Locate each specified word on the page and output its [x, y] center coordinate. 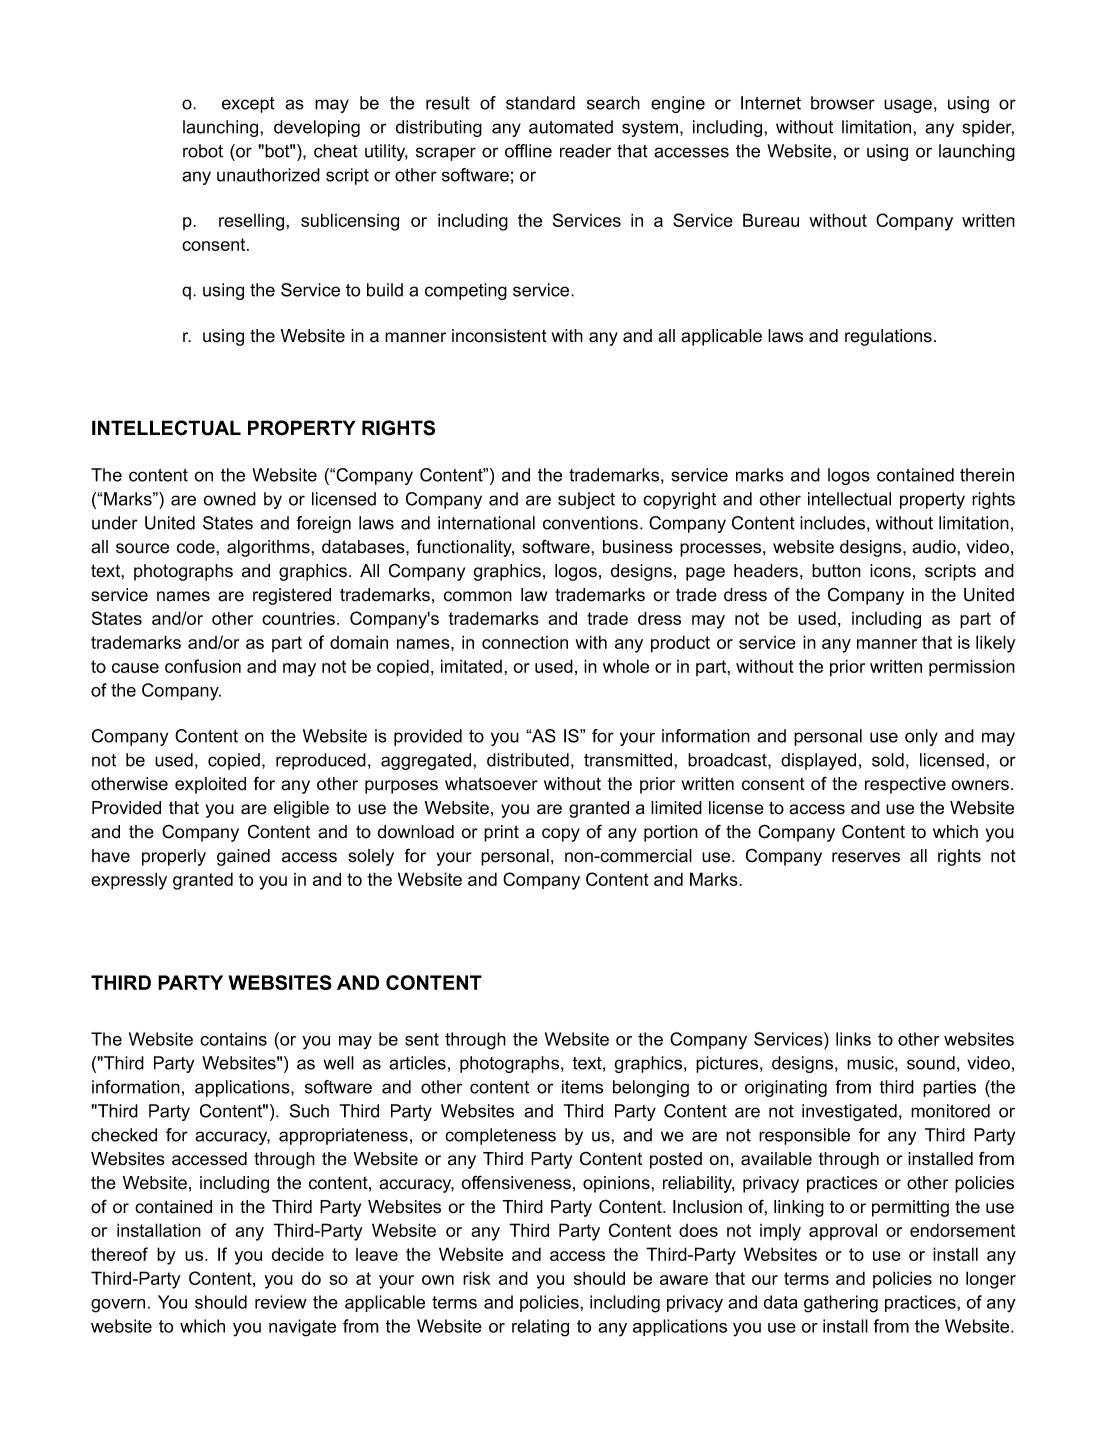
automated [571, 127]
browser [843, 103]
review [281, 1302]
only [921, 737]
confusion [203, 666]
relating [540, 1328]
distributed [528, 760]
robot [203, 151]
